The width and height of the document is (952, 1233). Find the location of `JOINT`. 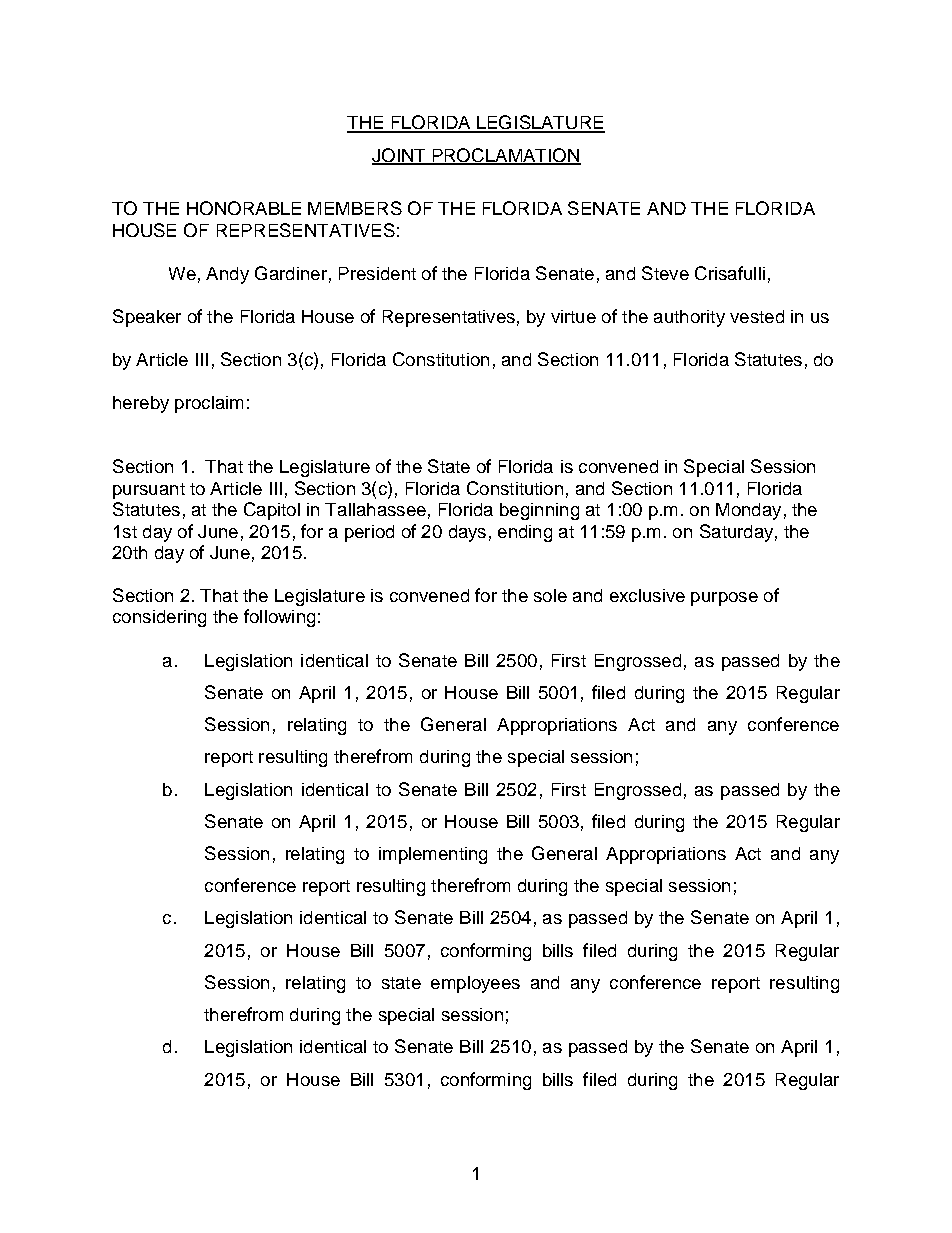

JOINT is located at coordinates (400, 156).
